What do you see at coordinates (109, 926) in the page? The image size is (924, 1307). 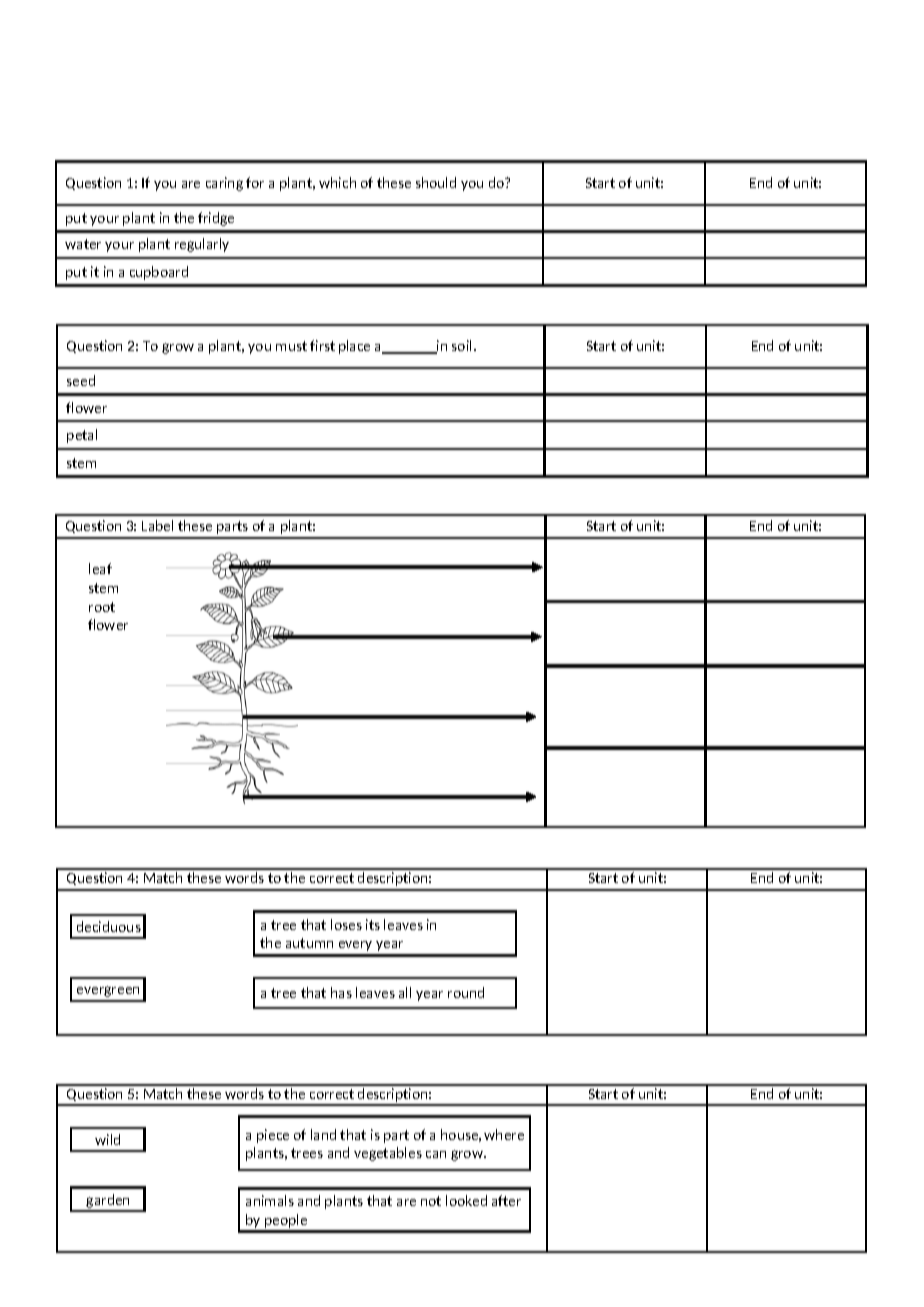 I see `deciduous` at bounding box center [109, 926].
